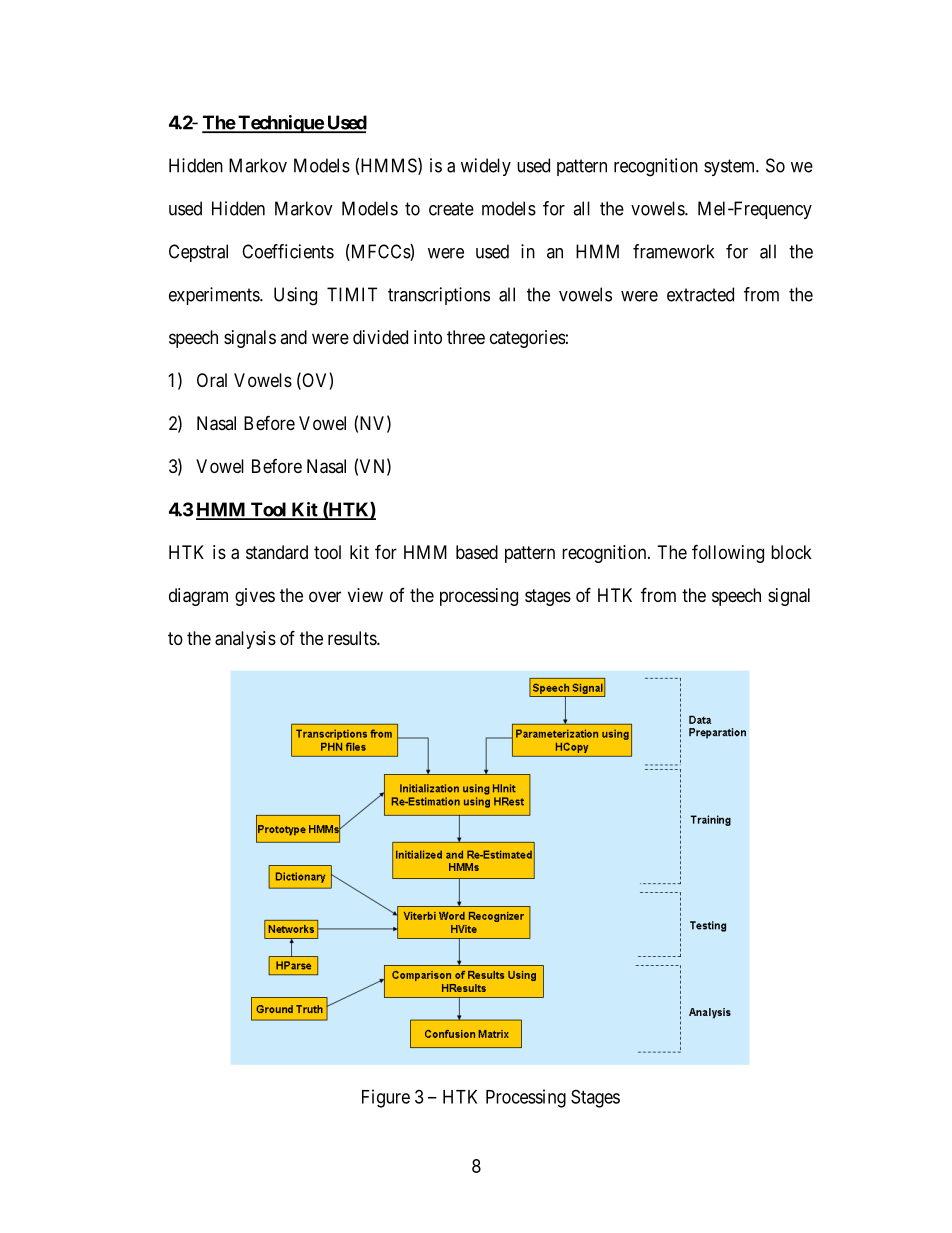 The width and height of the screenshot is (952, 1233). Describe the element at coordinates (731, 167) in the screenshot. I see `system` at that location.
